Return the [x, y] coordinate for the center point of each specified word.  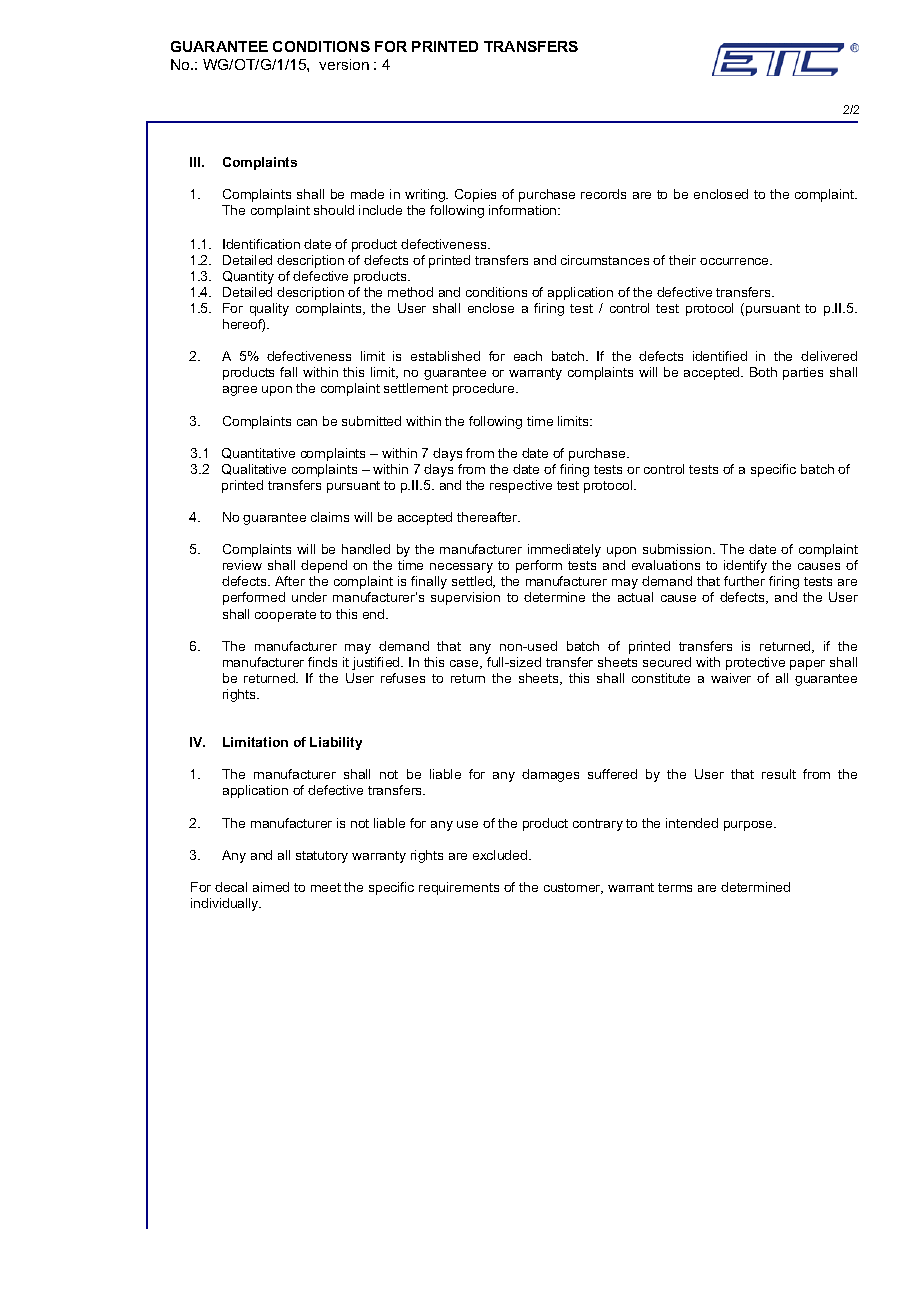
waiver [731, 678]
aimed [271, 887]
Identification [261, 244]
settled [473, 582]
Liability [336, 743]
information [524, 210]
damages [550, 775]
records [603, 194]
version [344, 64]
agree [240, 391]
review [242, 565]
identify [745, 566]
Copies [475, 195]
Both [763, 372]
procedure [485, 389]
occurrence [735, 261]
